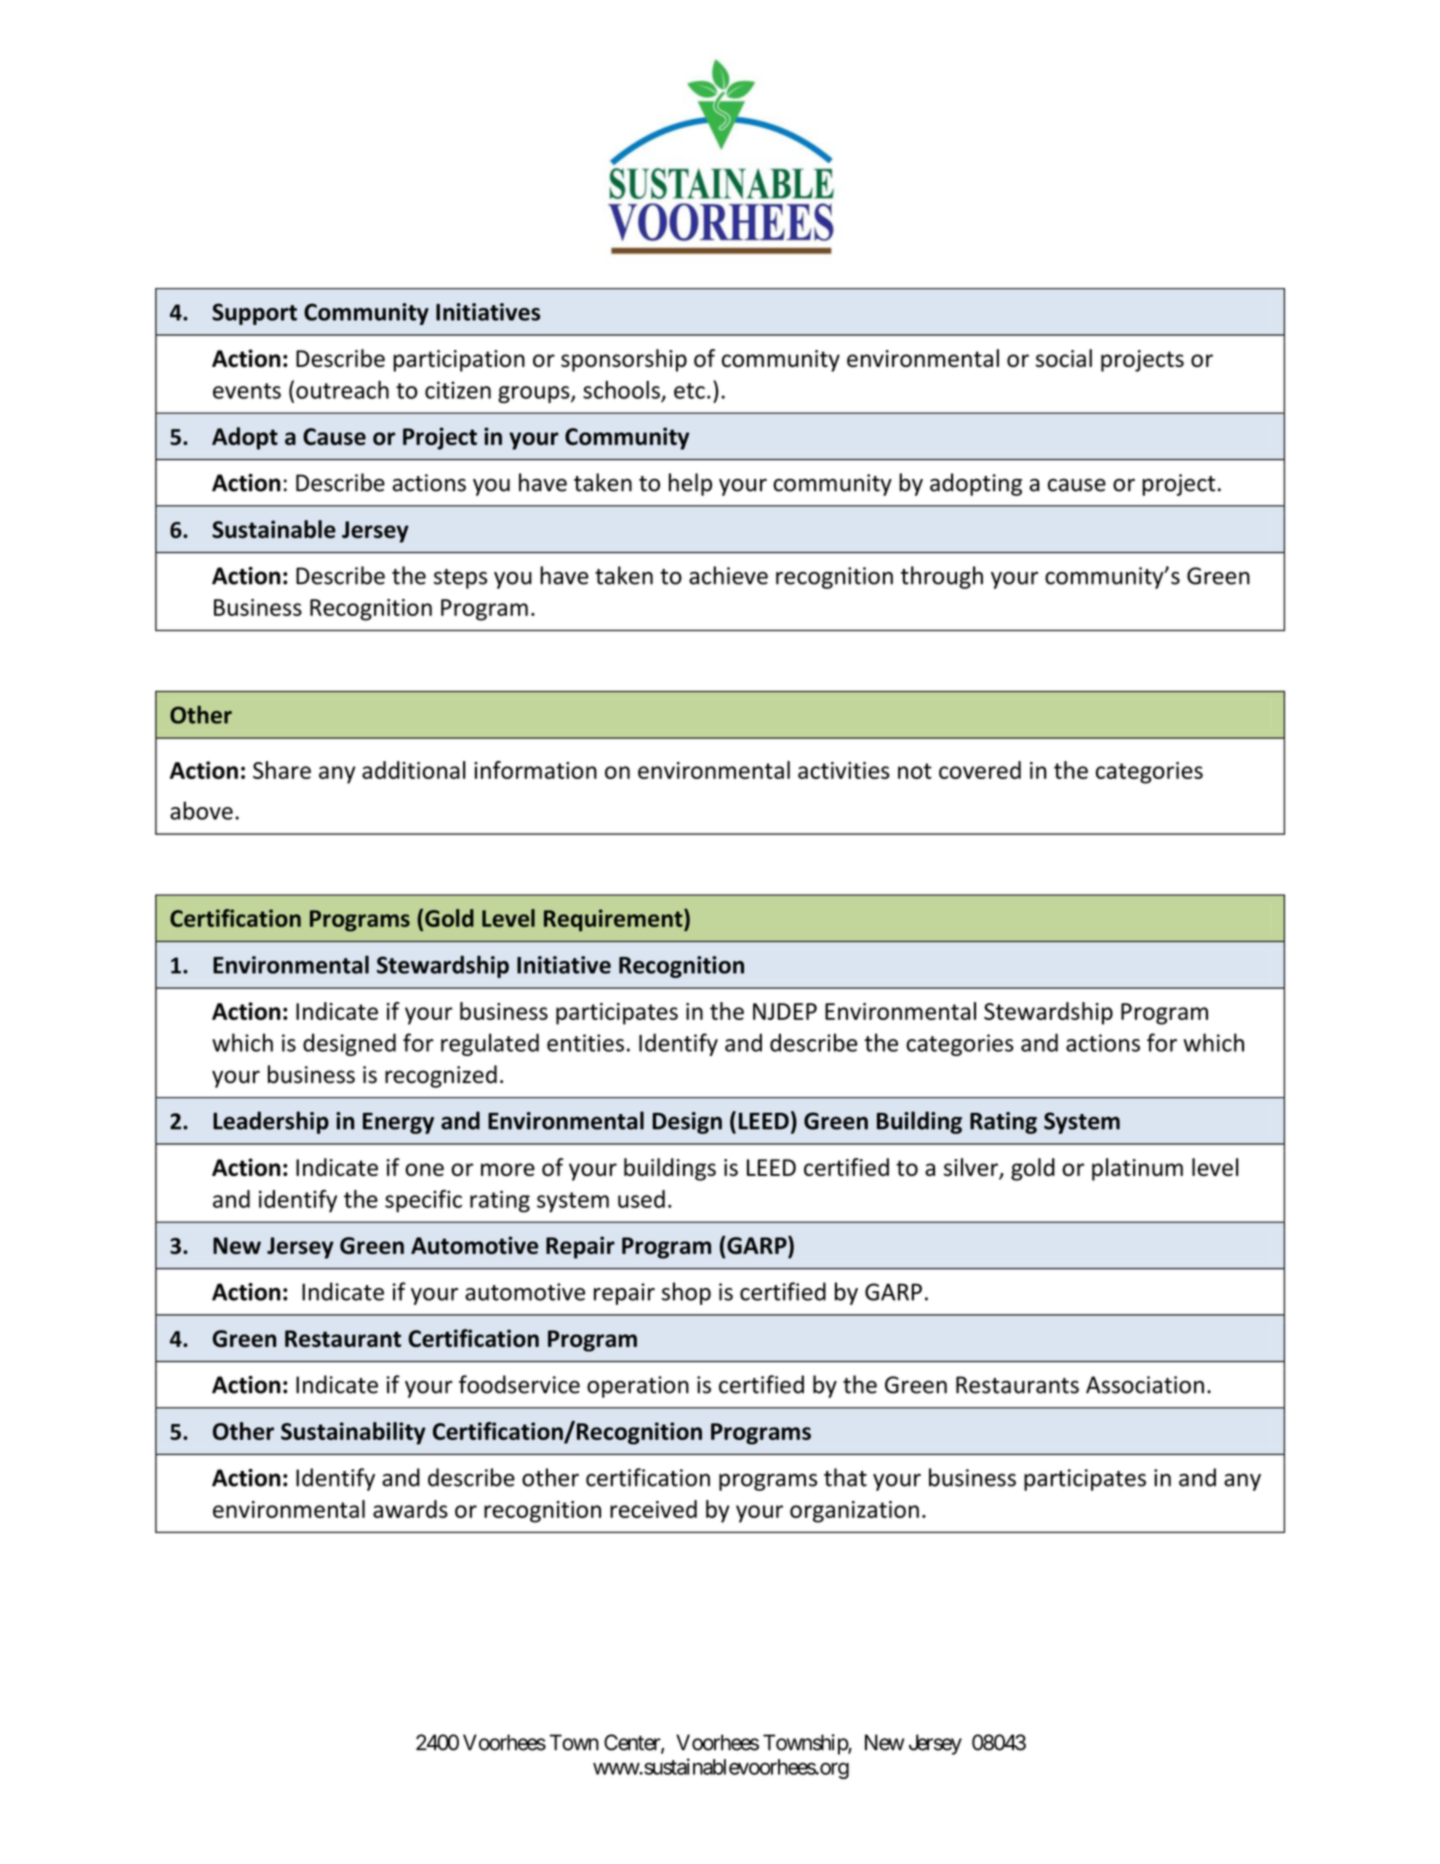 This screenshot has width=1440, height=1864. What do you see at coordinates (271, 1122) in the screenshot?
I see `Leadership` at bounding box center [271, 1122].
